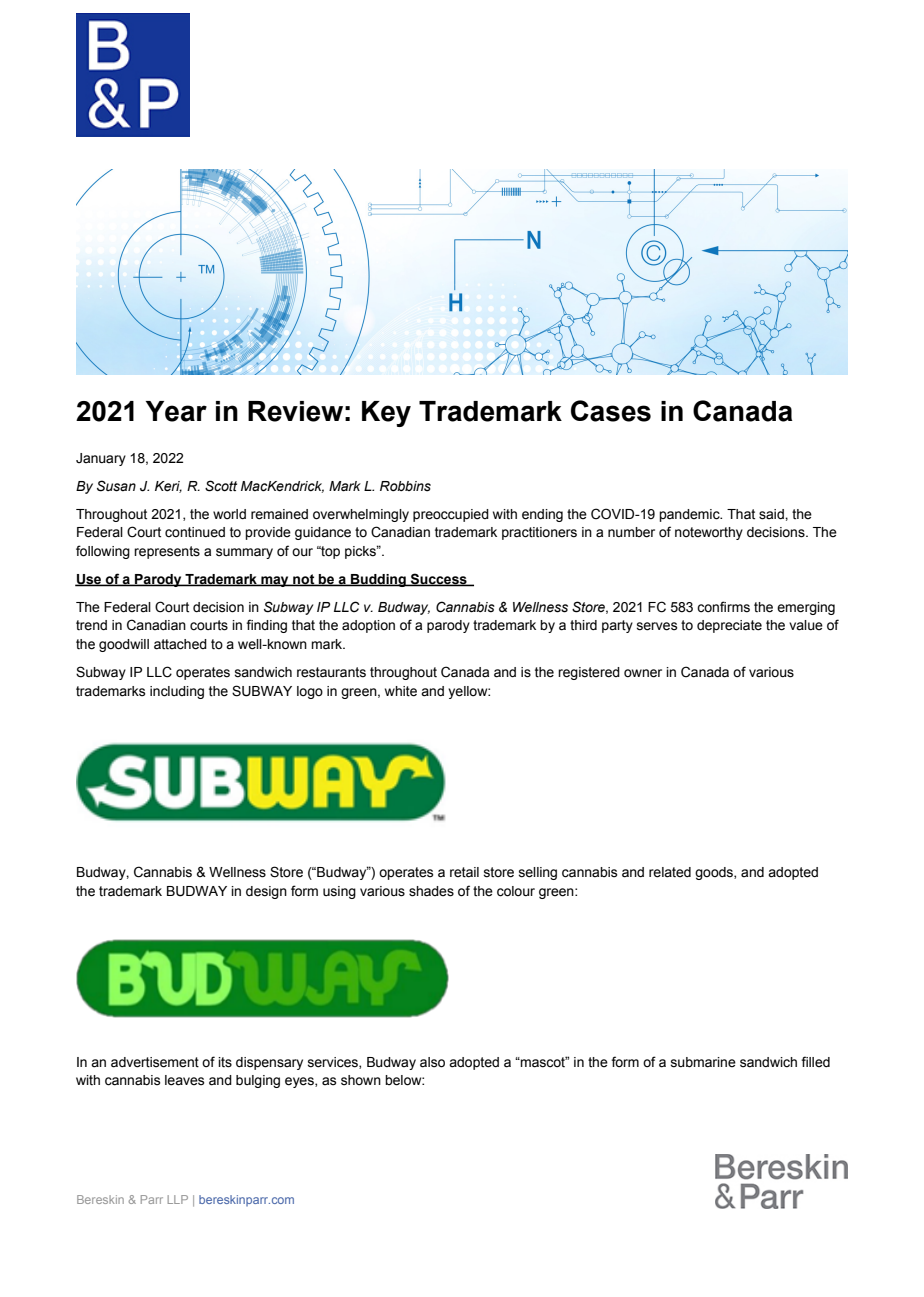 The image size is (924, 1297). Describe the element at coordinates (361, 1080) in the image. I see `shown` at that location.
